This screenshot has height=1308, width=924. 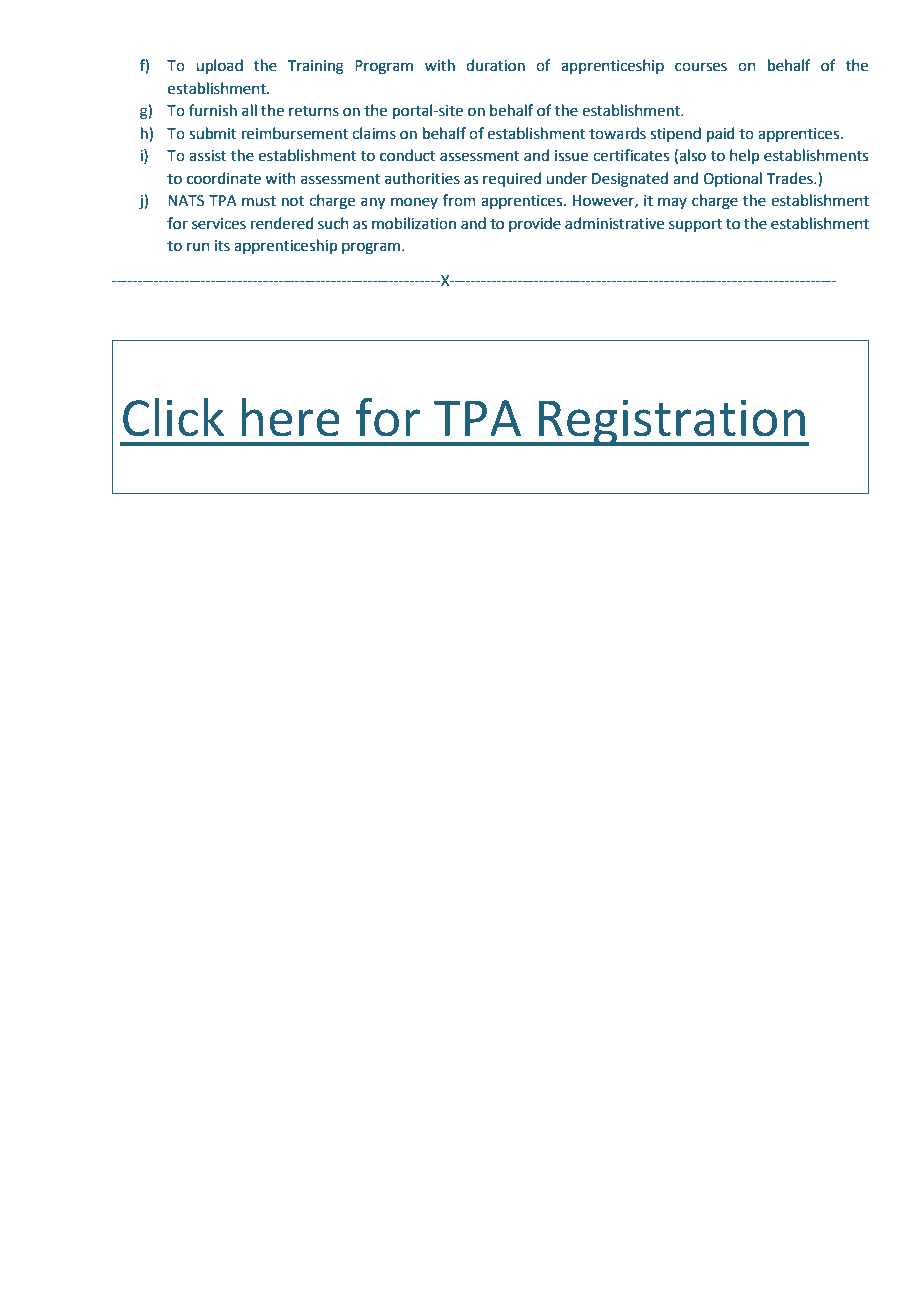 What do you see at coordinates (535, 224) in the screenshot?
I see `provide` at bounding box center [535, 224].
